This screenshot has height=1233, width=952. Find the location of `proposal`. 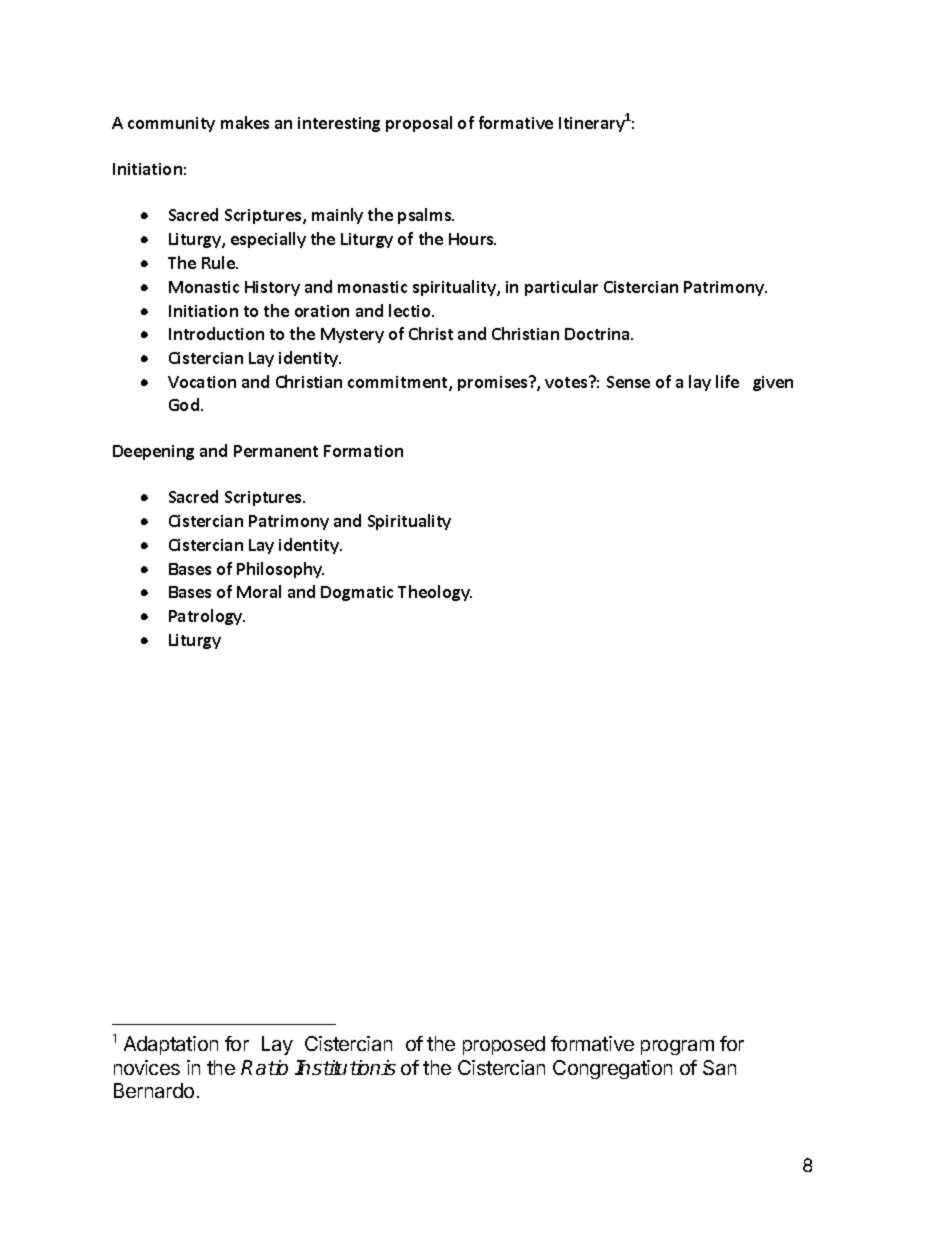

proposal is located at coordinates (419, 124).
